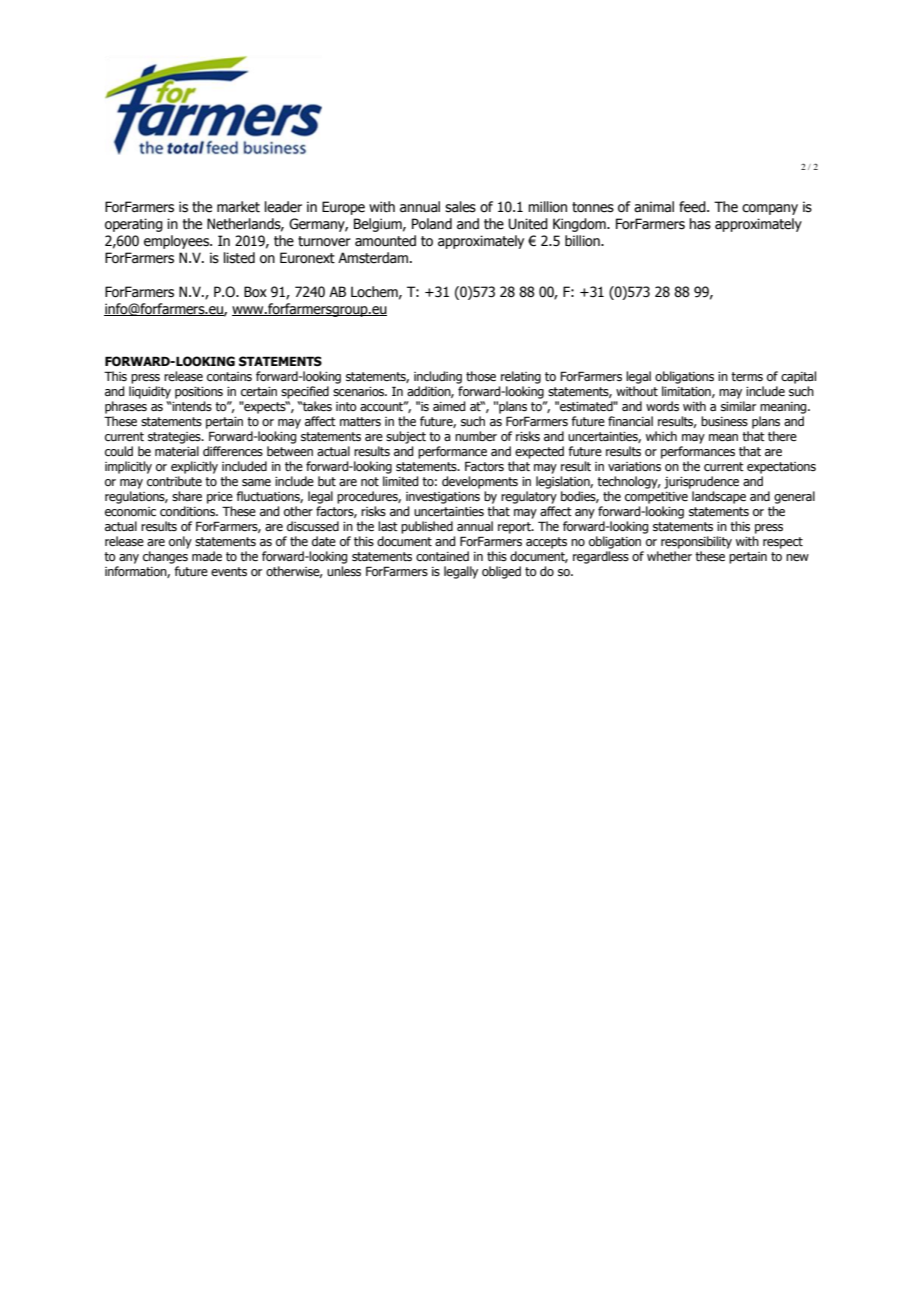 The image size is (924, 1308). Describe the element at coordinates (432, 224) in the image. I see `Poland` at that location.
